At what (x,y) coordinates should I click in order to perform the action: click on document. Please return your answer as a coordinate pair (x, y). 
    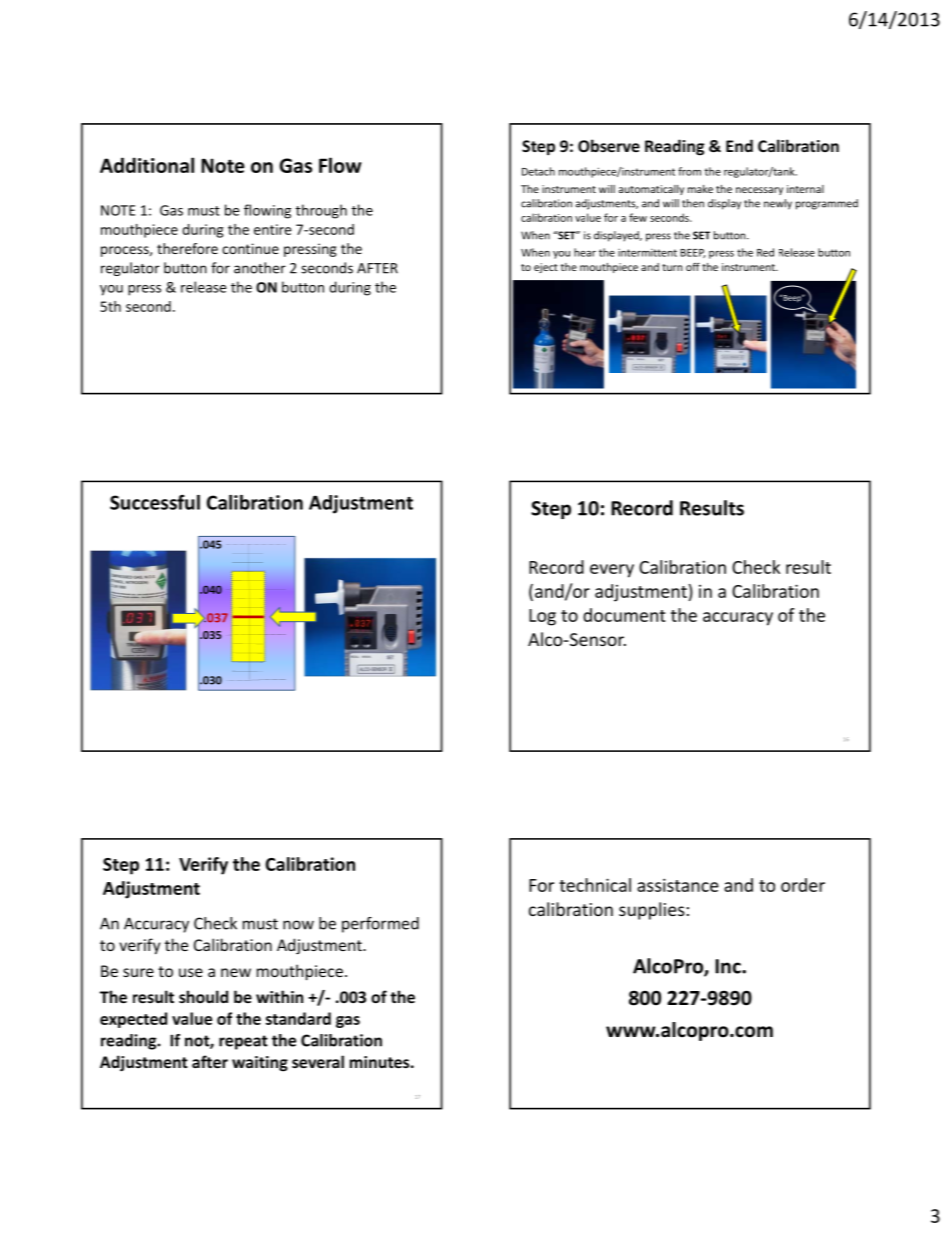
    Looking at the image, I should click on (624, 615).
